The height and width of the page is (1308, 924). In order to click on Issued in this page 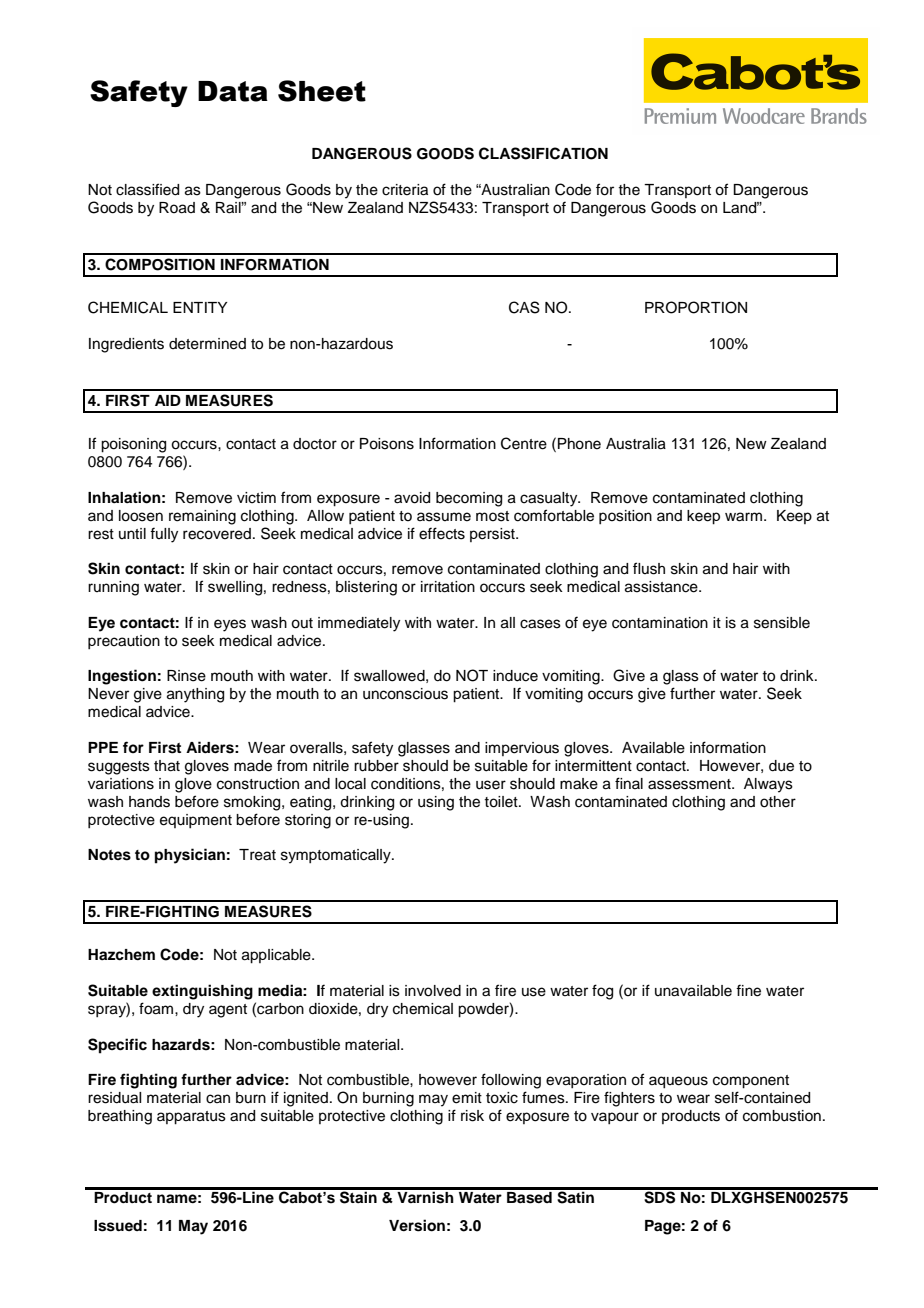, I will do `click(118, 1226)`.
